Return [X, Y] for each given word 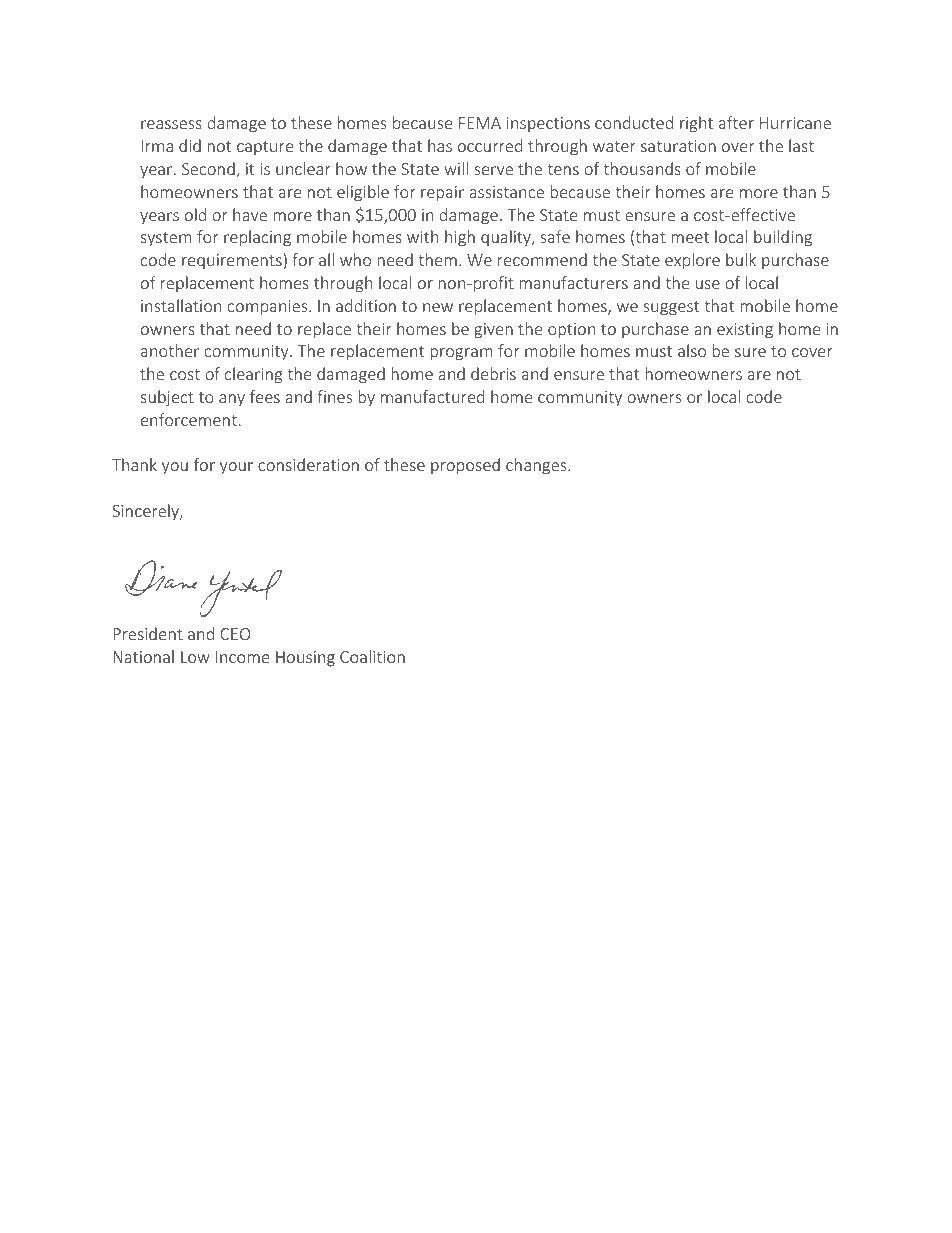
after [736, 122]
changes [537, 466]
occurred [490, 145]
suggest [671, 308]
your [236, 468]
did [190, 145]
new [438, 307]
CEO [235, 634]
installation [181, 305]
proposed [465, 466]
